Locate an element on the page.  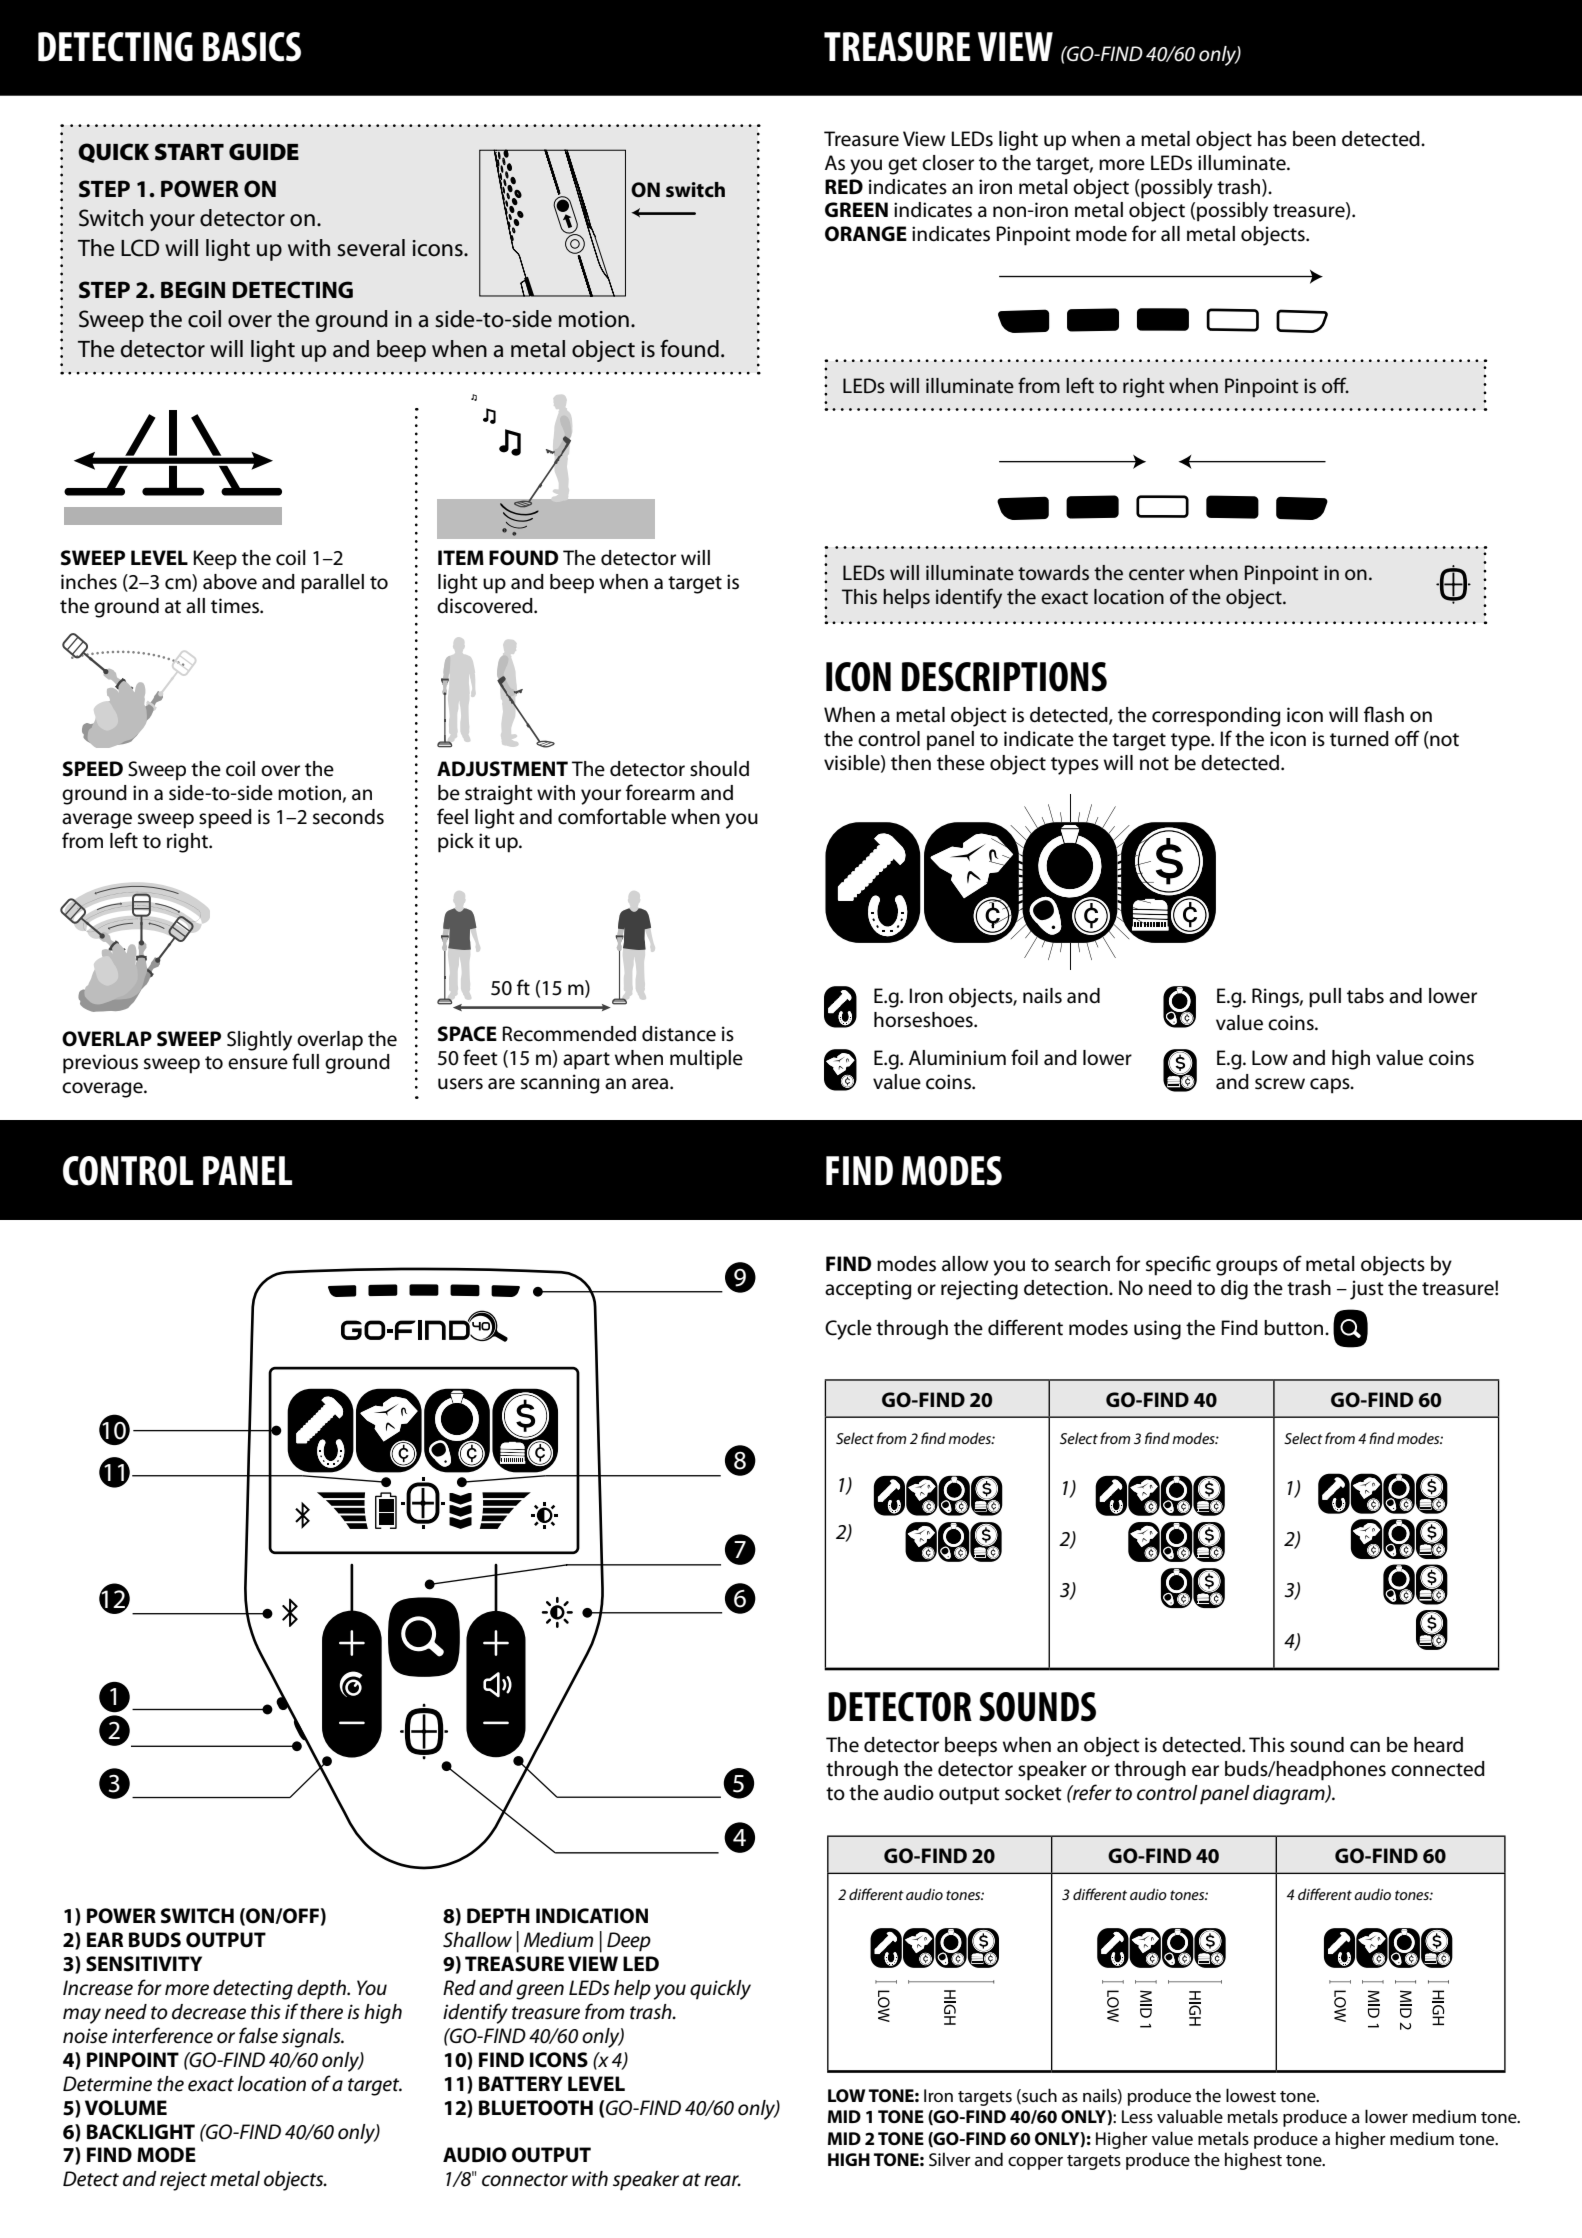
Cycle is located at coordinates (848, 1330).
